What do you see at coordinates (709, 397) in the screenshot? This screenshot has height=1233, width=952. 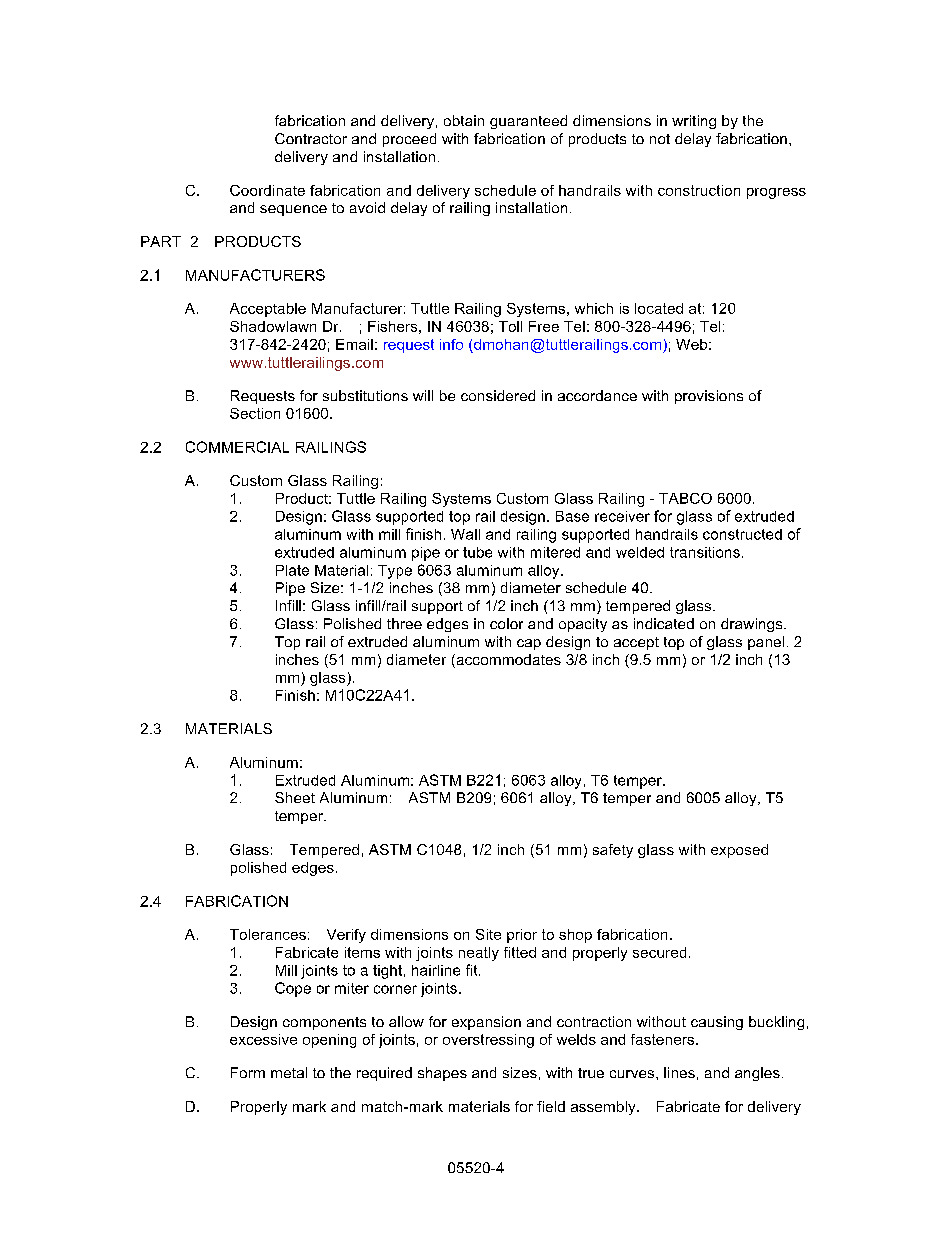 I see `provisions` at bounding box center [709, 397].
